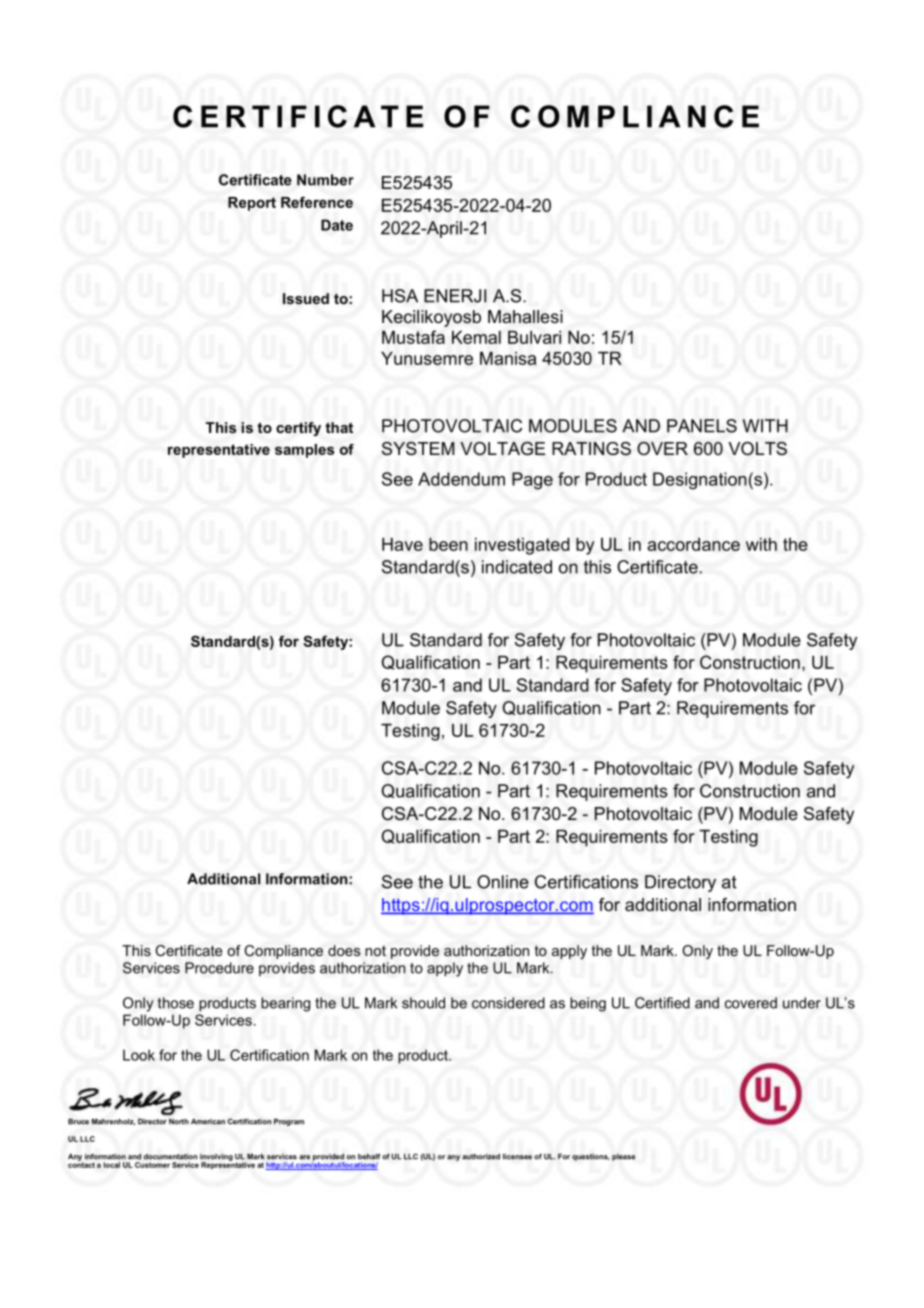 This image has height=1308, width=924. I want to click on Date, so click(337, 225).
